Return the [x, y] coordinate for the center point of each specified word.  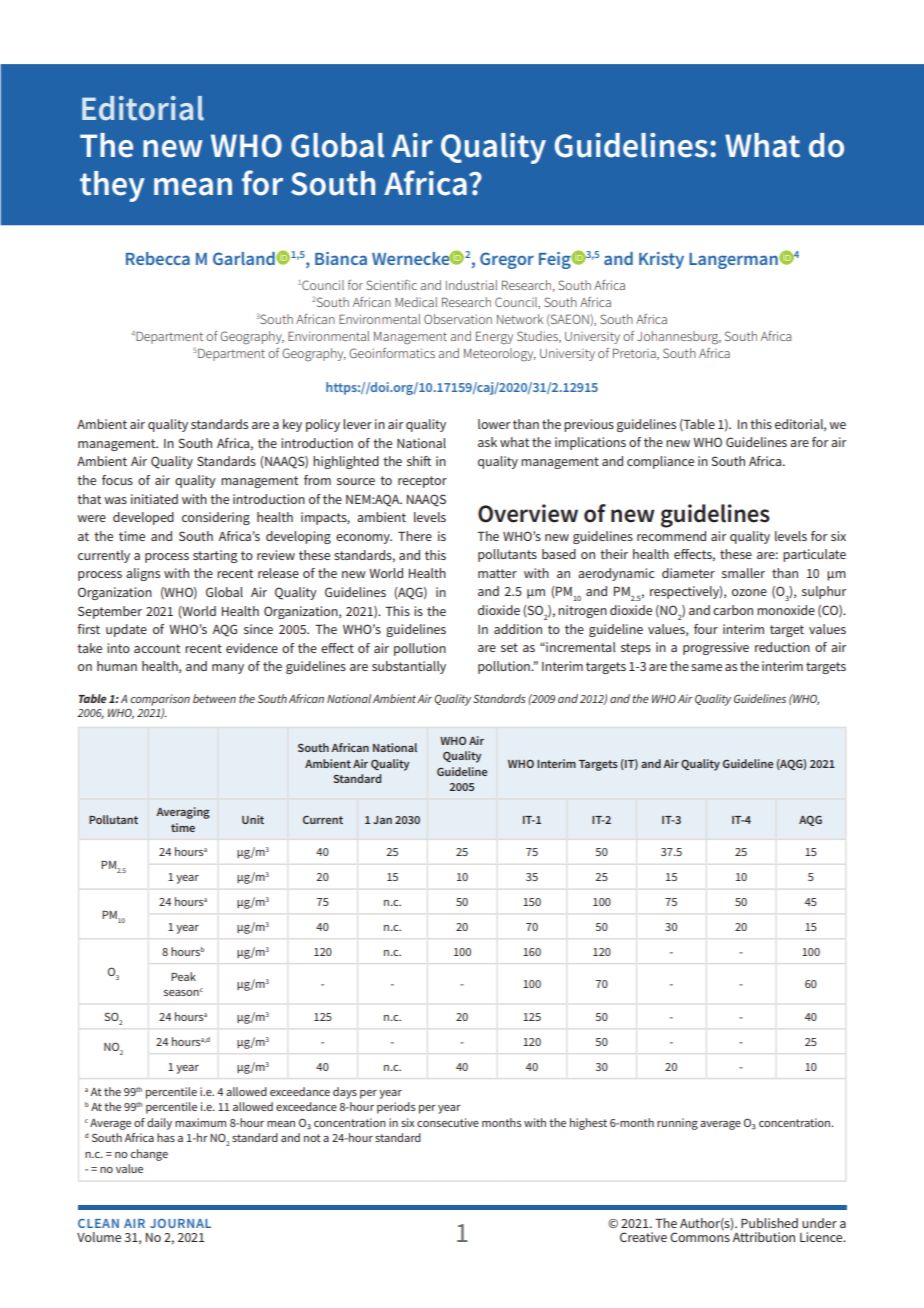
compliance [660, 462]
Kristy [661, 260]
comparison [160, 700]
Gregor [507, 260]
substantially [409, 667]
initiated [154, 499]
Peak [183, 976]
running [677, 1124]
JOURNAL [180, 1223]
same [706, 667]
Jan [382, 820]
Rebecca [158, 258]
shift [419, 461]
